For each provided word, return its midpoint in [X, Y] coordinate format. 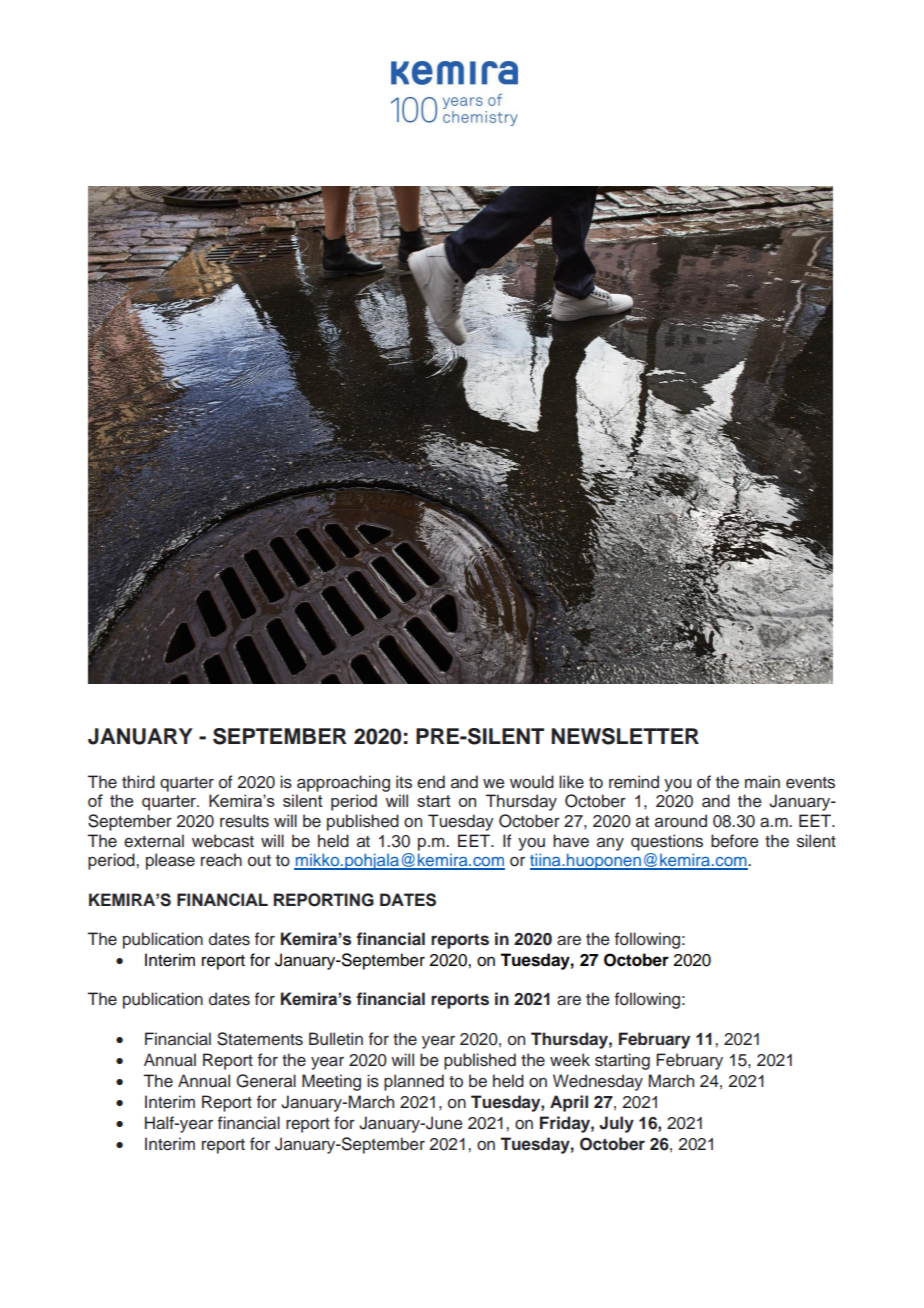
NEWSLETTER [625, 736]
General [266, 1081]
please [170, 861]
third [138, 782]
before [735, 841]
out [259, 861]
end [431, 782]
